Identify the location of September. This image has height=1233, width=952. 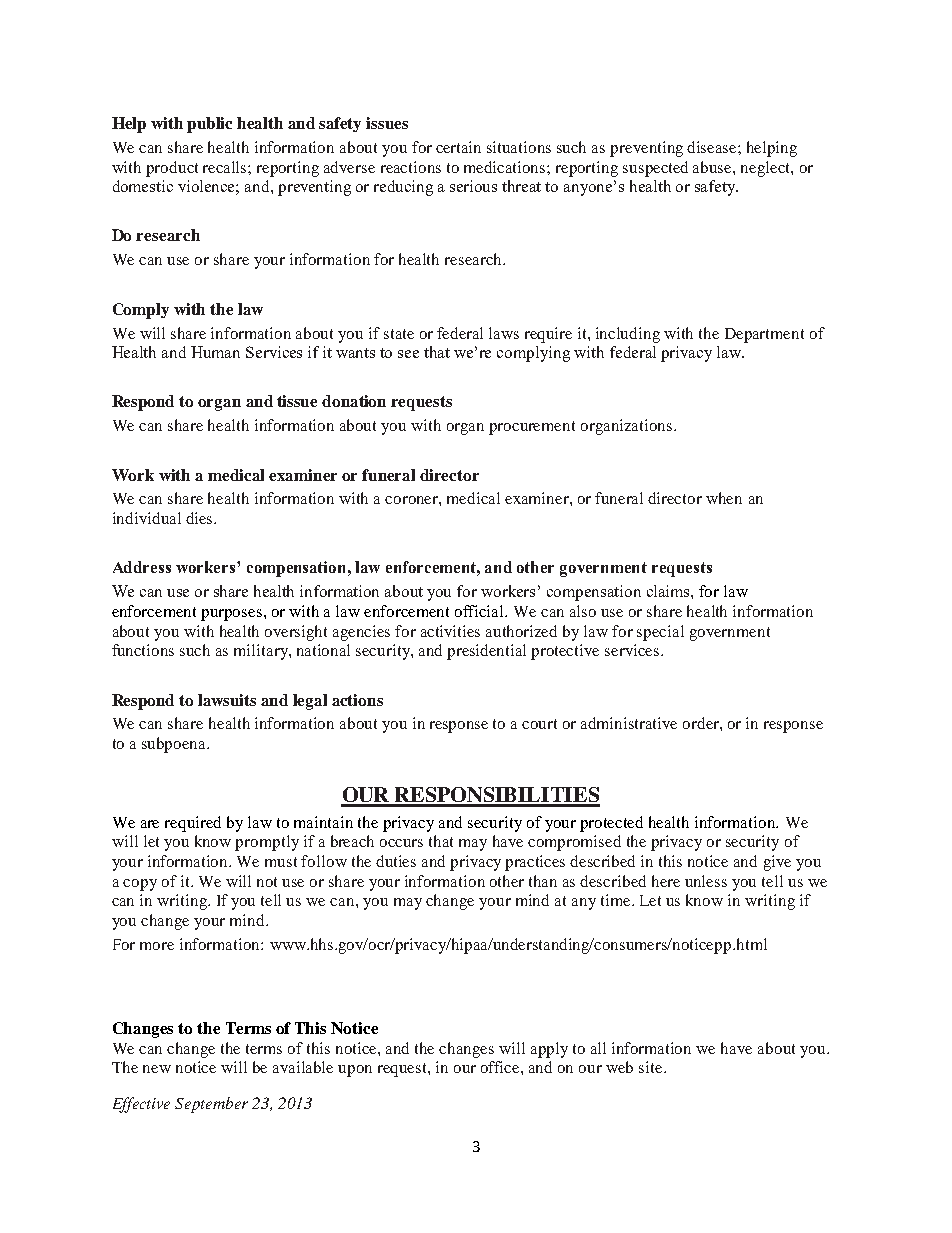
(211, 1105).
